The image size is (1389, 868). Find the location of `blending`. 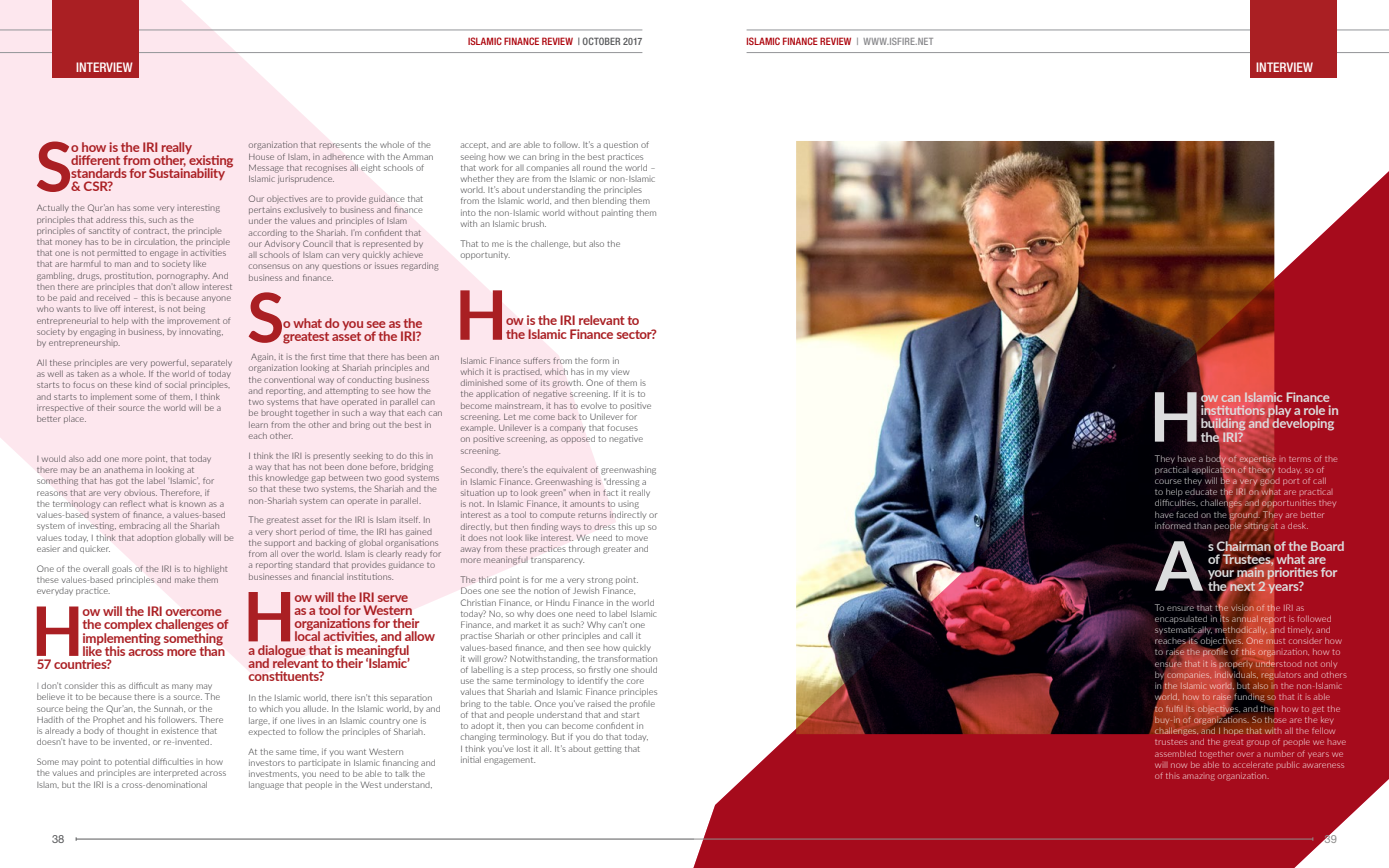

blending is located at coordinates (610, 201).
